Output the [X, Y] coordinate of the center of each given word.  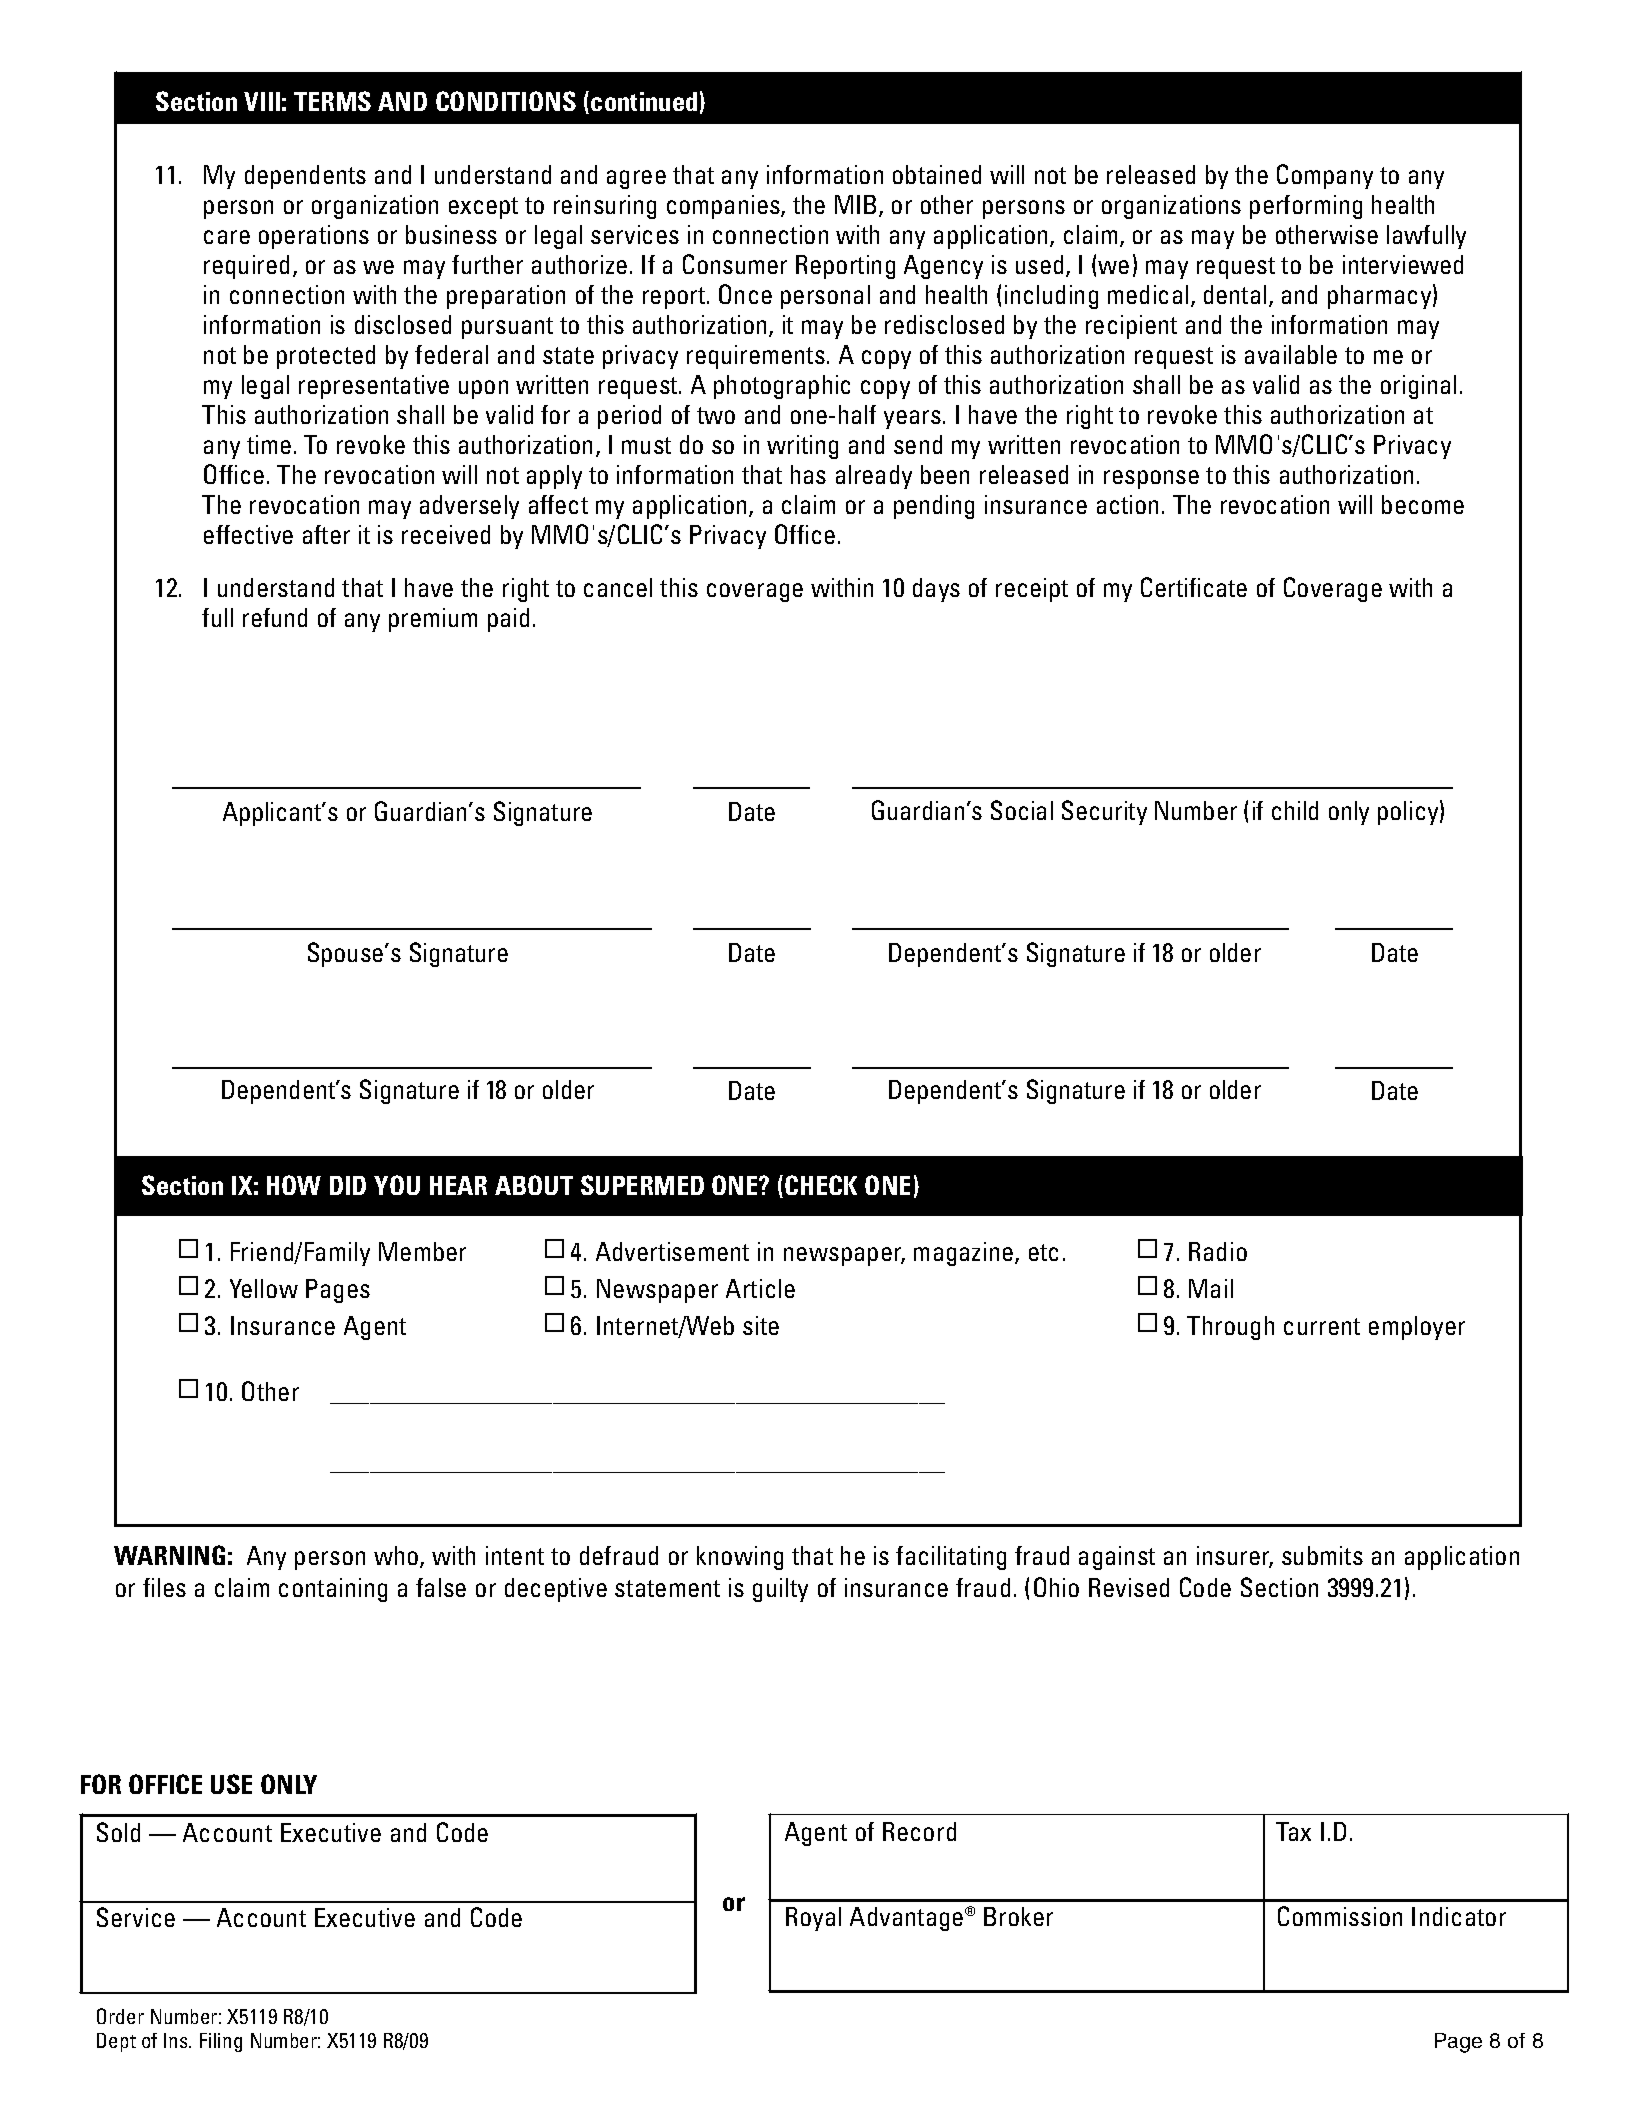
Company [1325, 176]
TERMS [332, 101]
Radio [1218, 1251]
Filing [221, 2042]
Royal [813, 1919]
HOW [294, 1185]
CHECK [821, 1185]
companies [724, 207]
